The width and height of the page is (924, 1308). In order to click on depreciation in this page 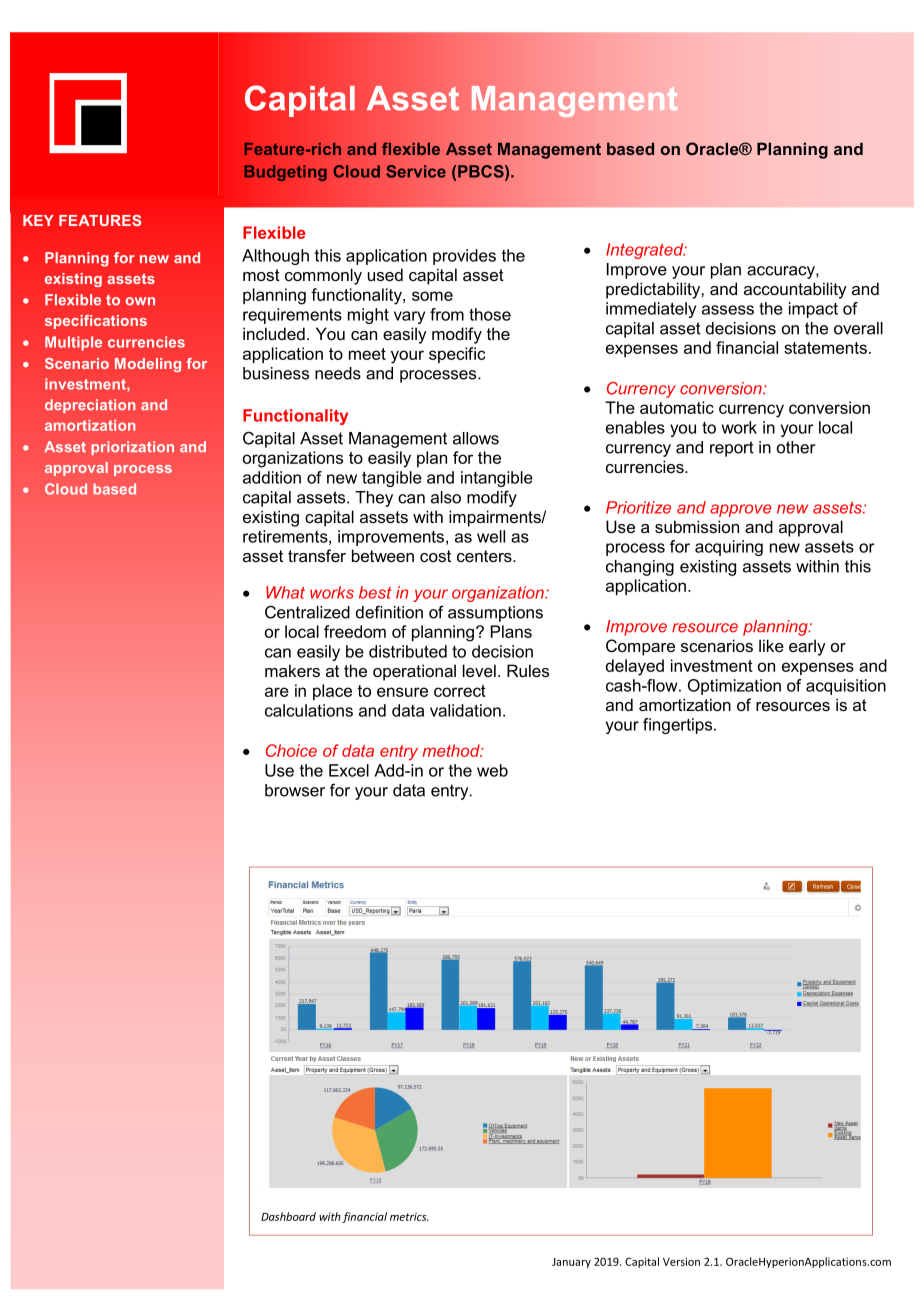, I will do `click(90, 406)`.
